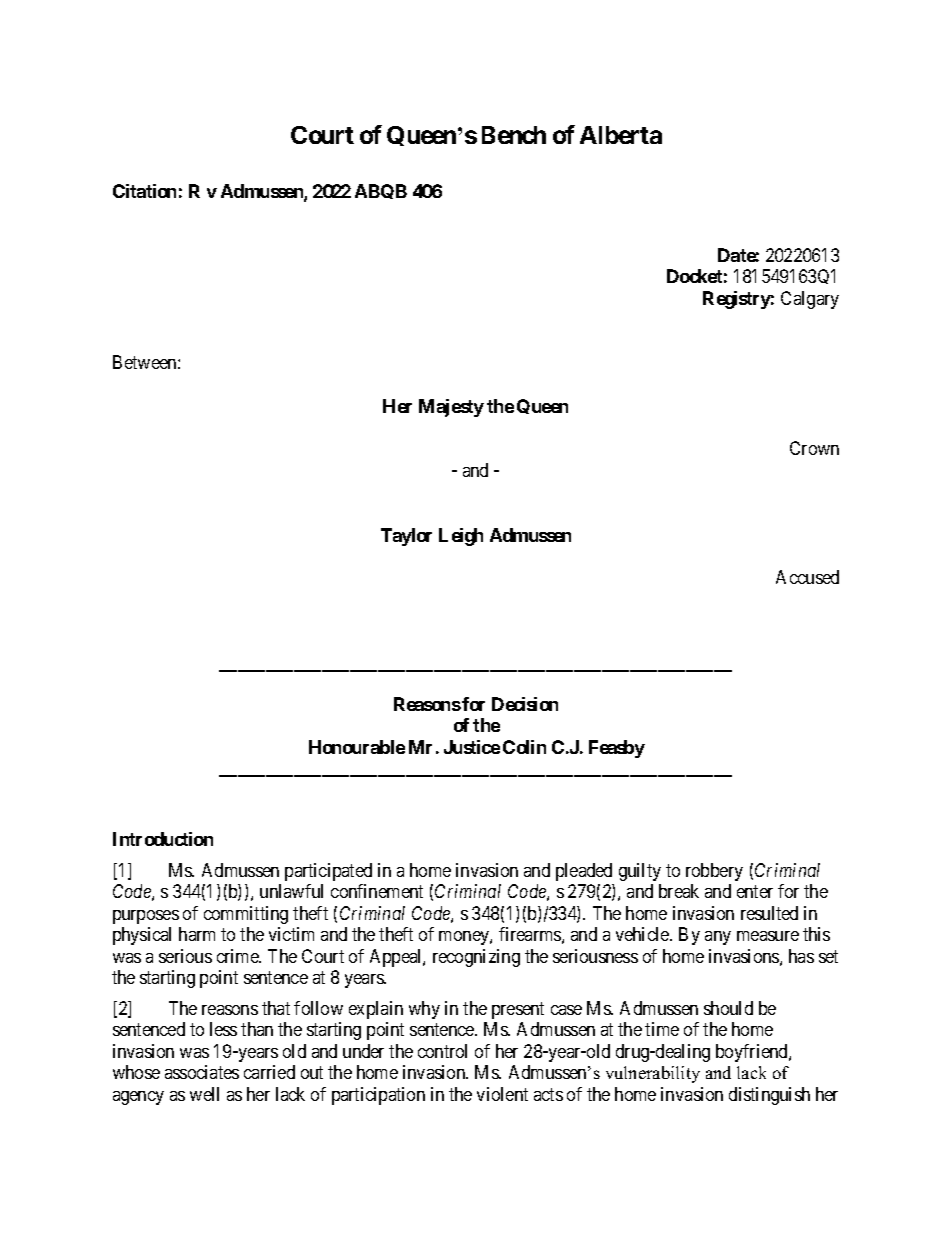 This screenshot has height=1233, width=952. What do you see at coordinates (814, 448) in the screenshot?
I see `Crown` at bounding box center [814, 448].
